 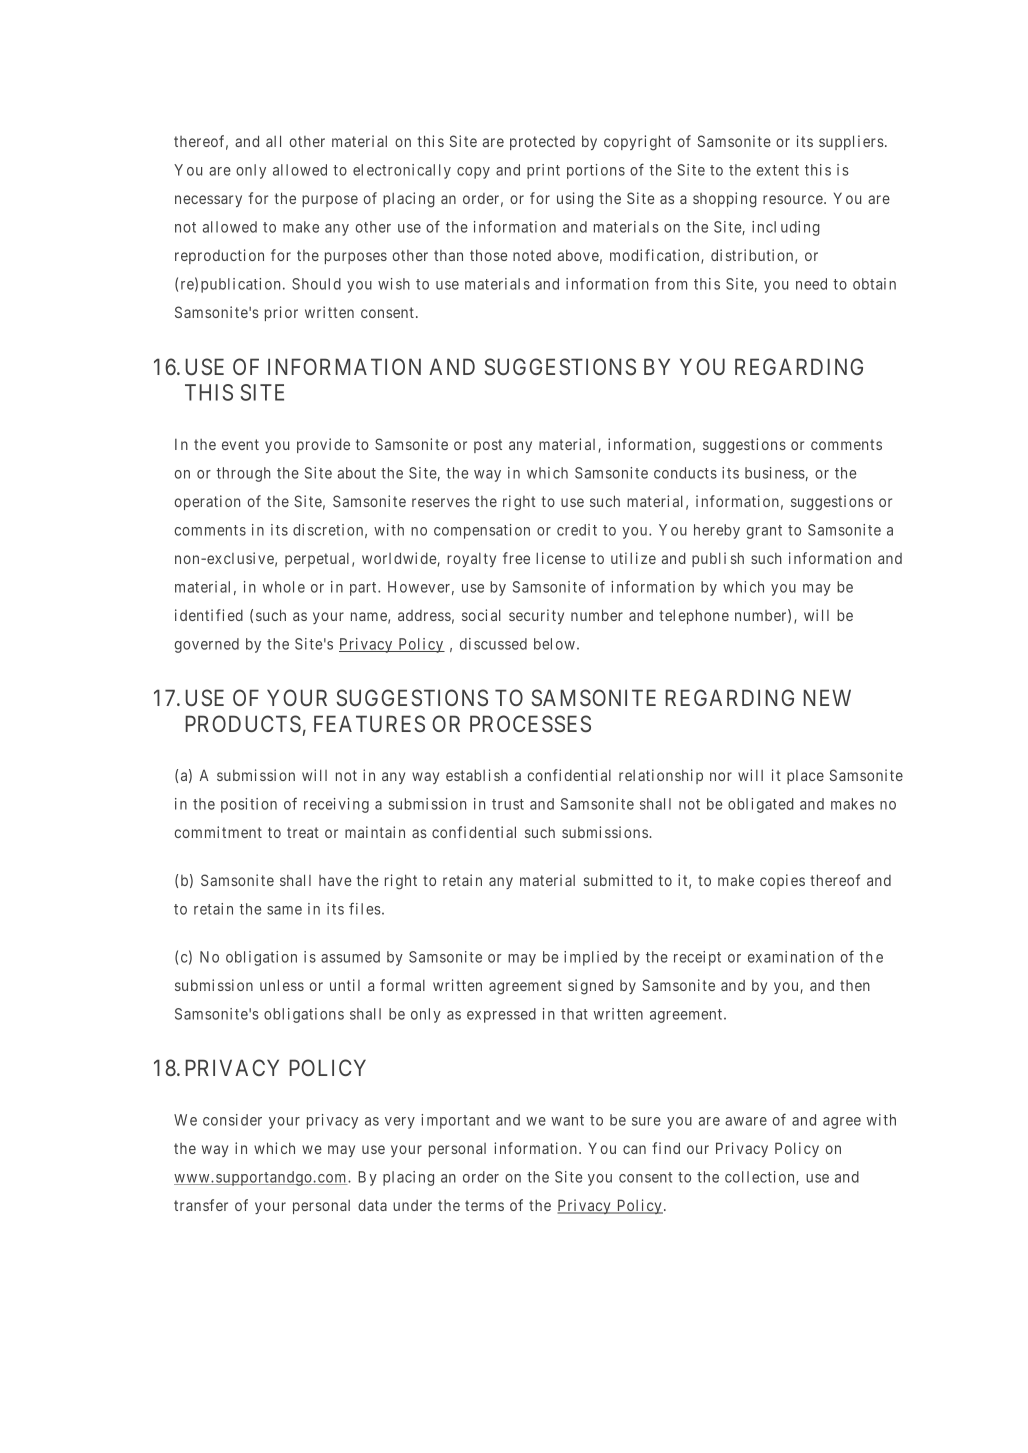 What do you see at coordinates (777, 170) in the page?
I see `extent` at bounding box center [777, 170].
